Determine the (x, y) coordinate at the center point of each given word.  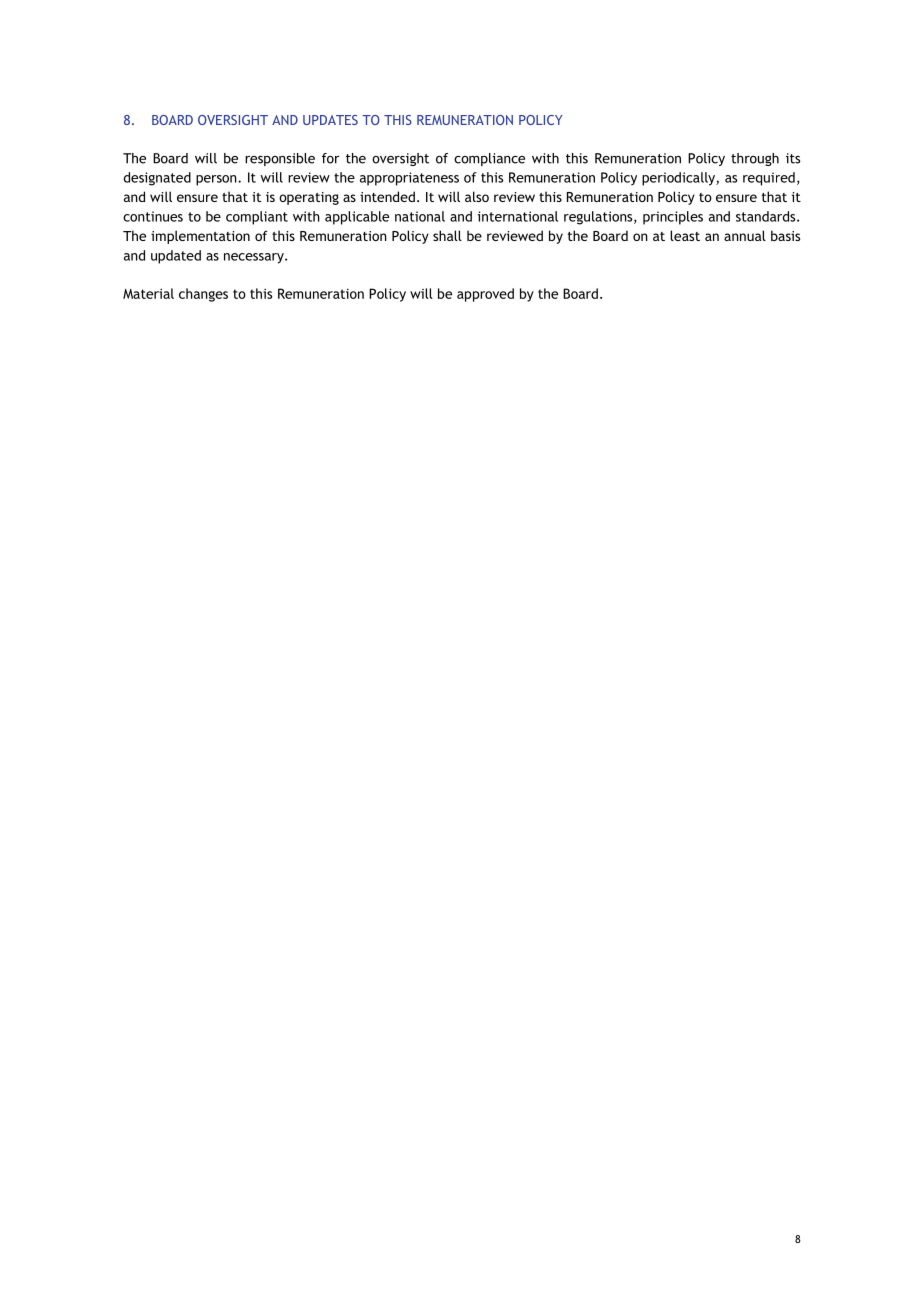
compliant (257, 218)
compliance (489, 159)
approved (485, 295)
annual (745, 235)
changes (203, 295)
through (755, 159)
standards (767, 216)
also (477, 196)
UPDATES (330, 120)
